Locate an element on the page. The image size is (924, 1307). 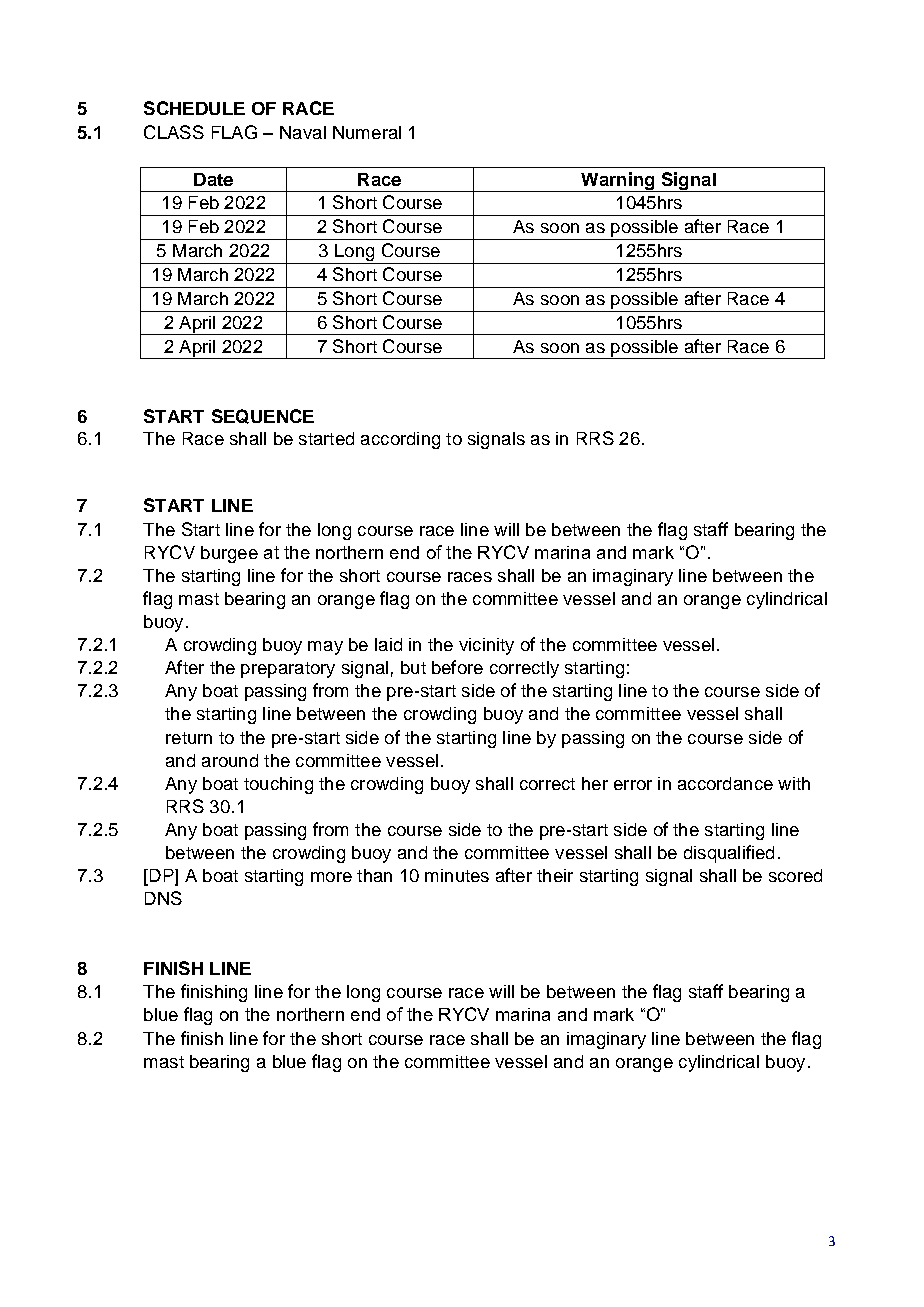
preparatory is located at coordinates (288, 670).
